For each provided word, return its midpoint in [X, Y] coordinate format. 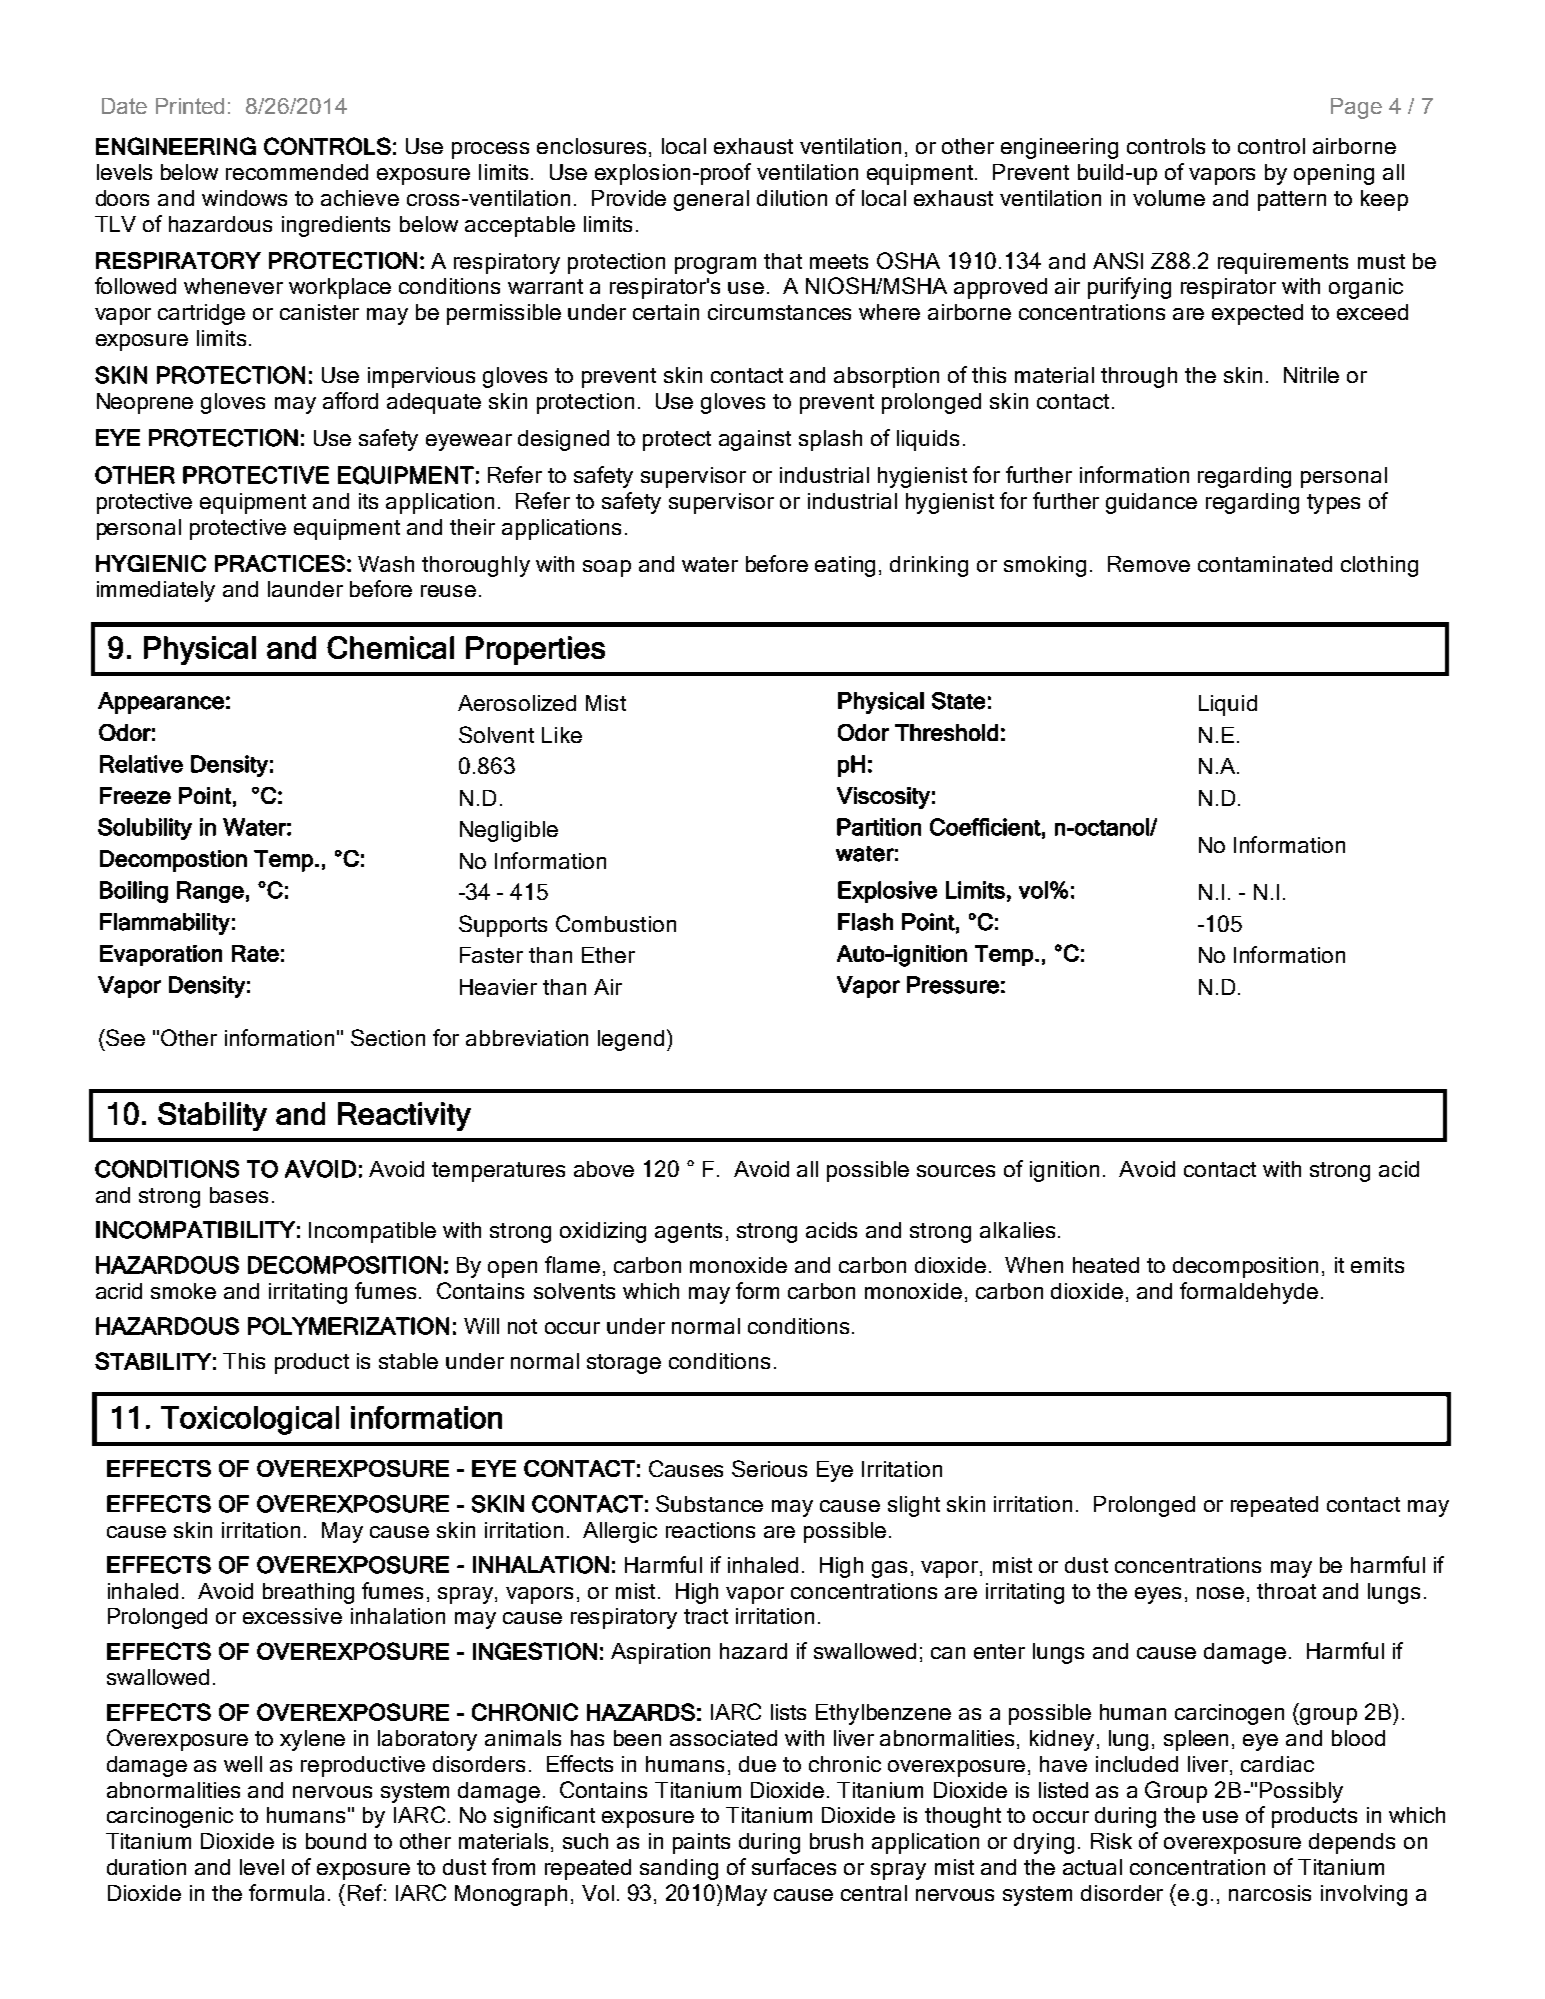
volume [1169, 198]
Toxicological [250, 1420]
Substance [709, 1503]
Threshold [946, 732]
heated [1106, 1265]
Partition [879, 827]
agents [688, 1233]
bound [336, 1841]
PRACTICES [280, 563]
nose [1220, 1593]
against [755, 440]
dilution [792, 198]
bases [239, 1195]
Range [210, 892]
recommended [297, 172]
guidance [1151, 503]
